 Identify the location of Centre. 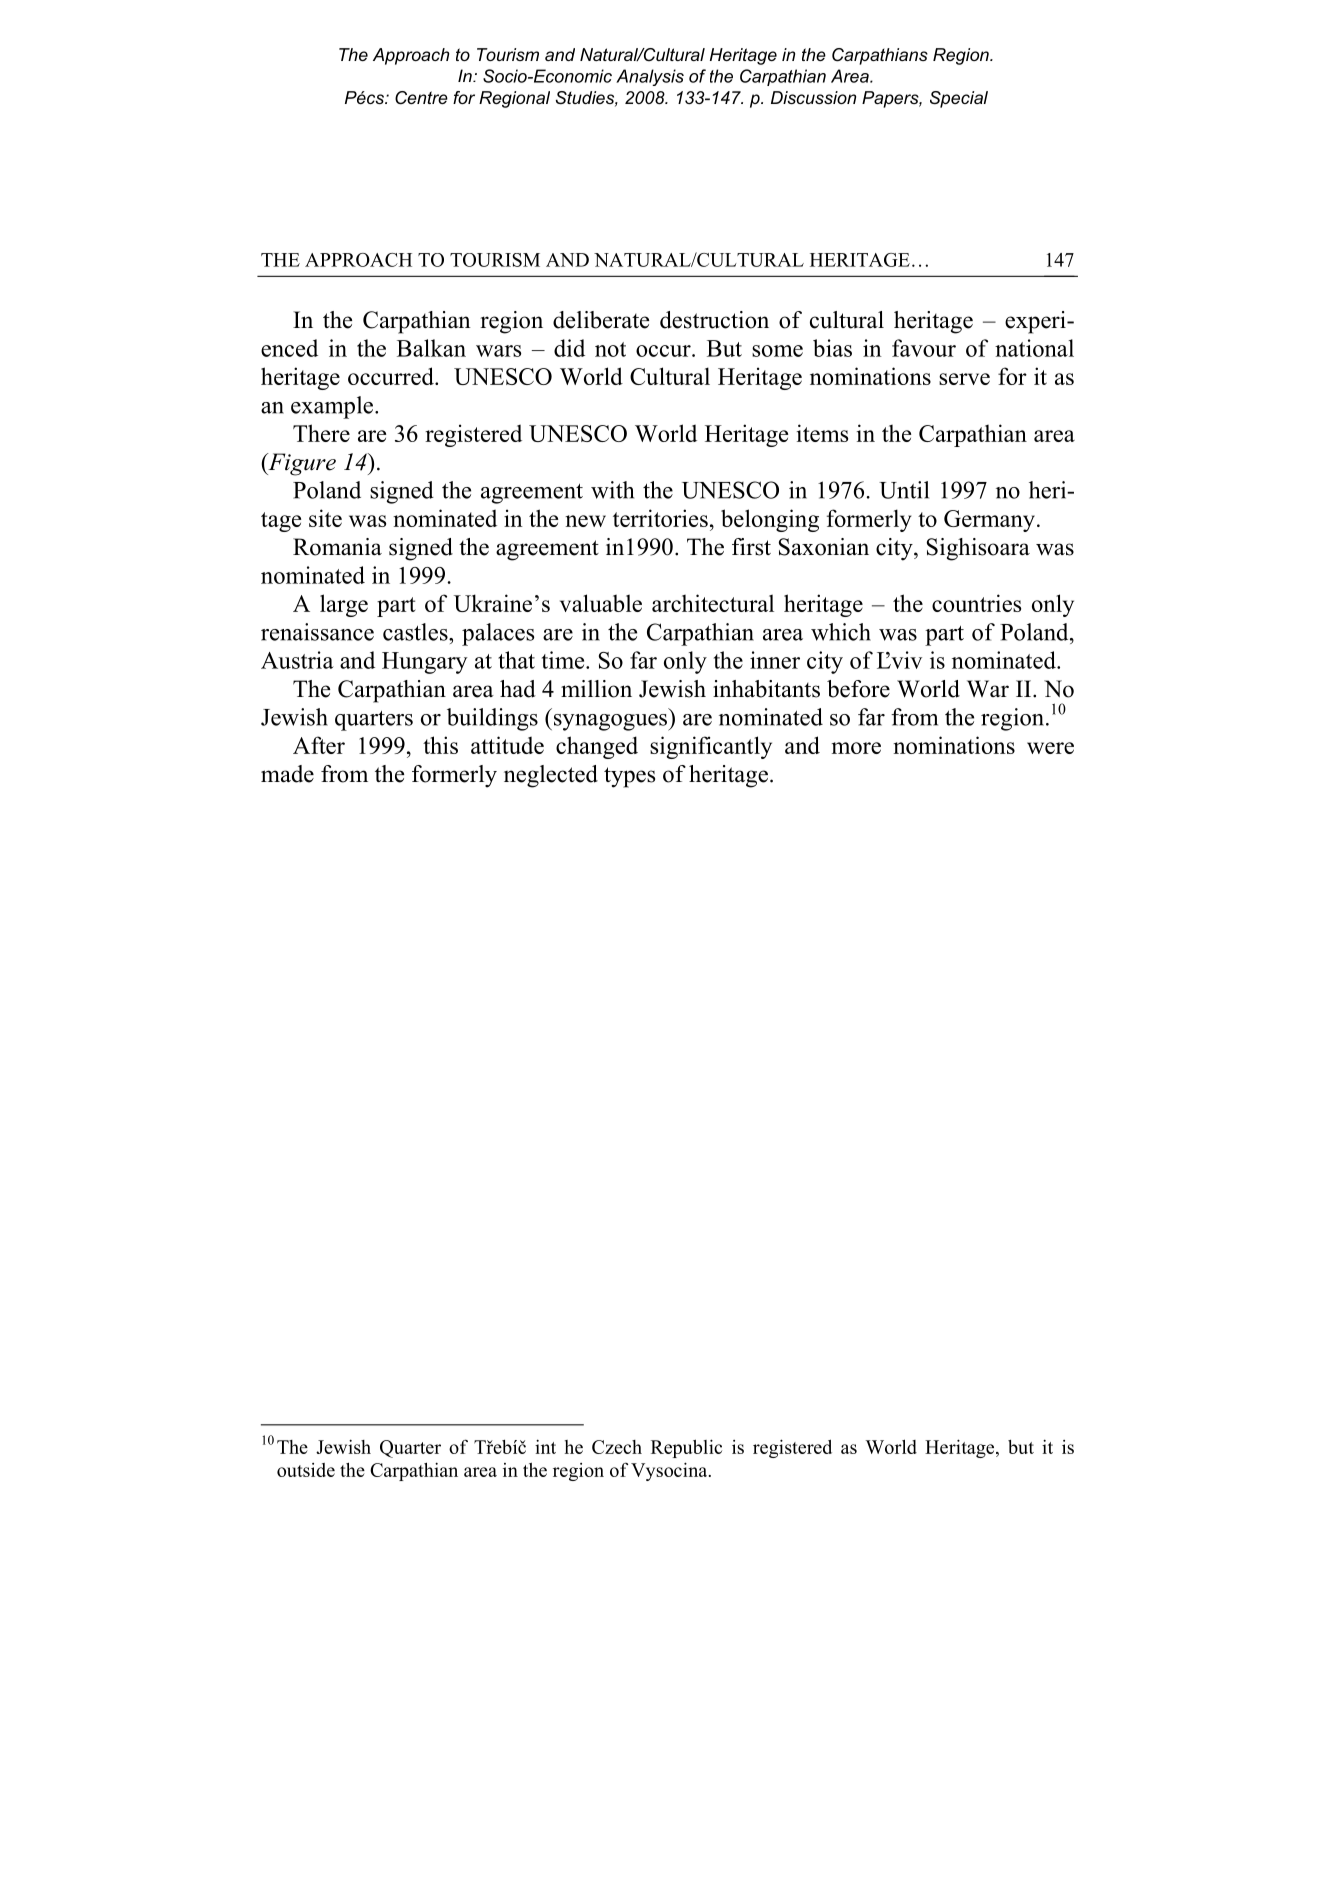
(421, 98).
